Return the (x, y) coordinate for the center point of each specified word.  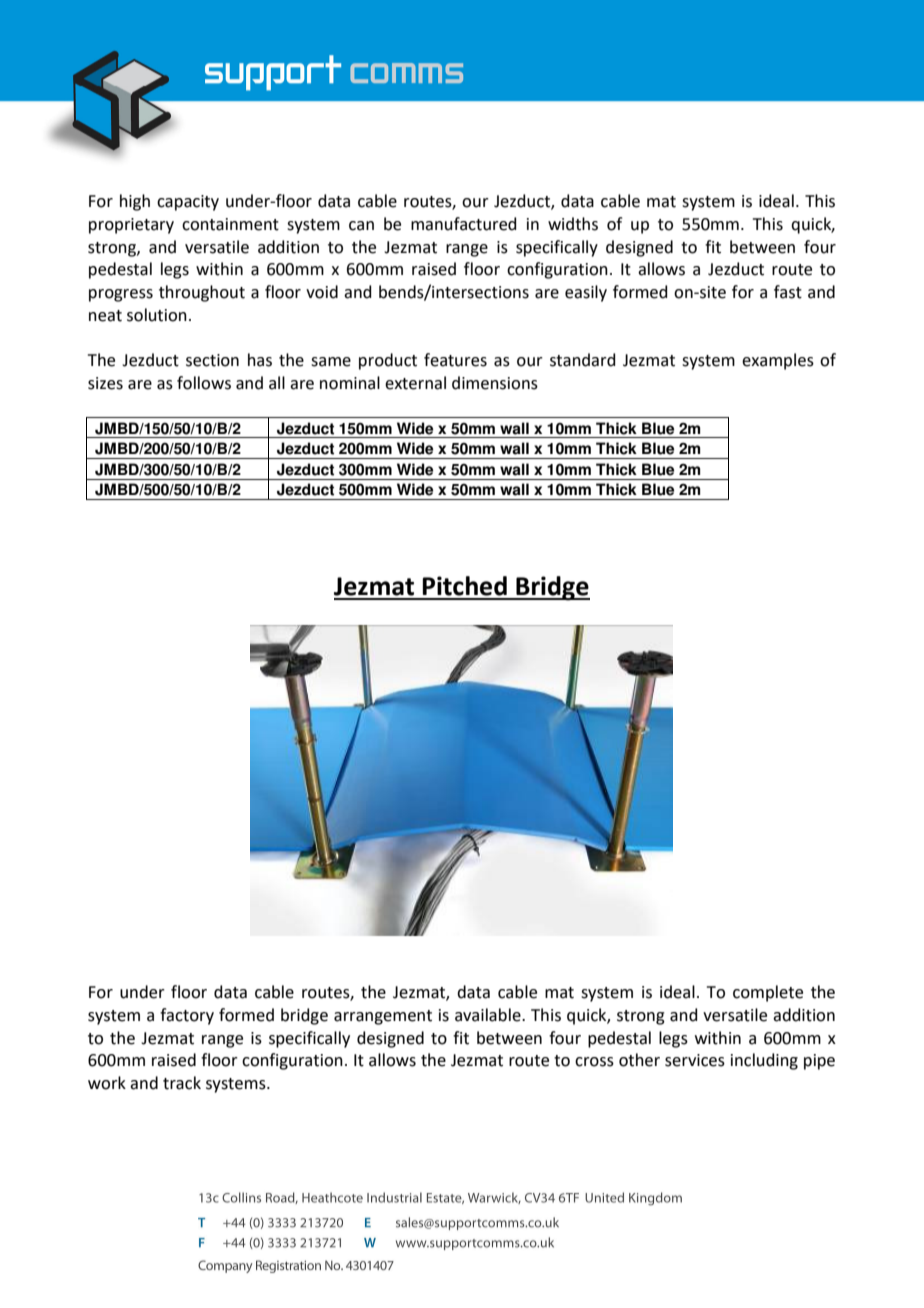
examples (778, 361)
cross (594, 1062)
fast (788, 292)
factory (187, 1016)
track (182, 1083)
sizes (105, 383)
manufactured (464, 224)
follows (204, 383)
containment (230, 224)
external (415, 383)
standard (583, 360)
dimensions (495, 383)
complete (768, 993)
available (489, 1015)
